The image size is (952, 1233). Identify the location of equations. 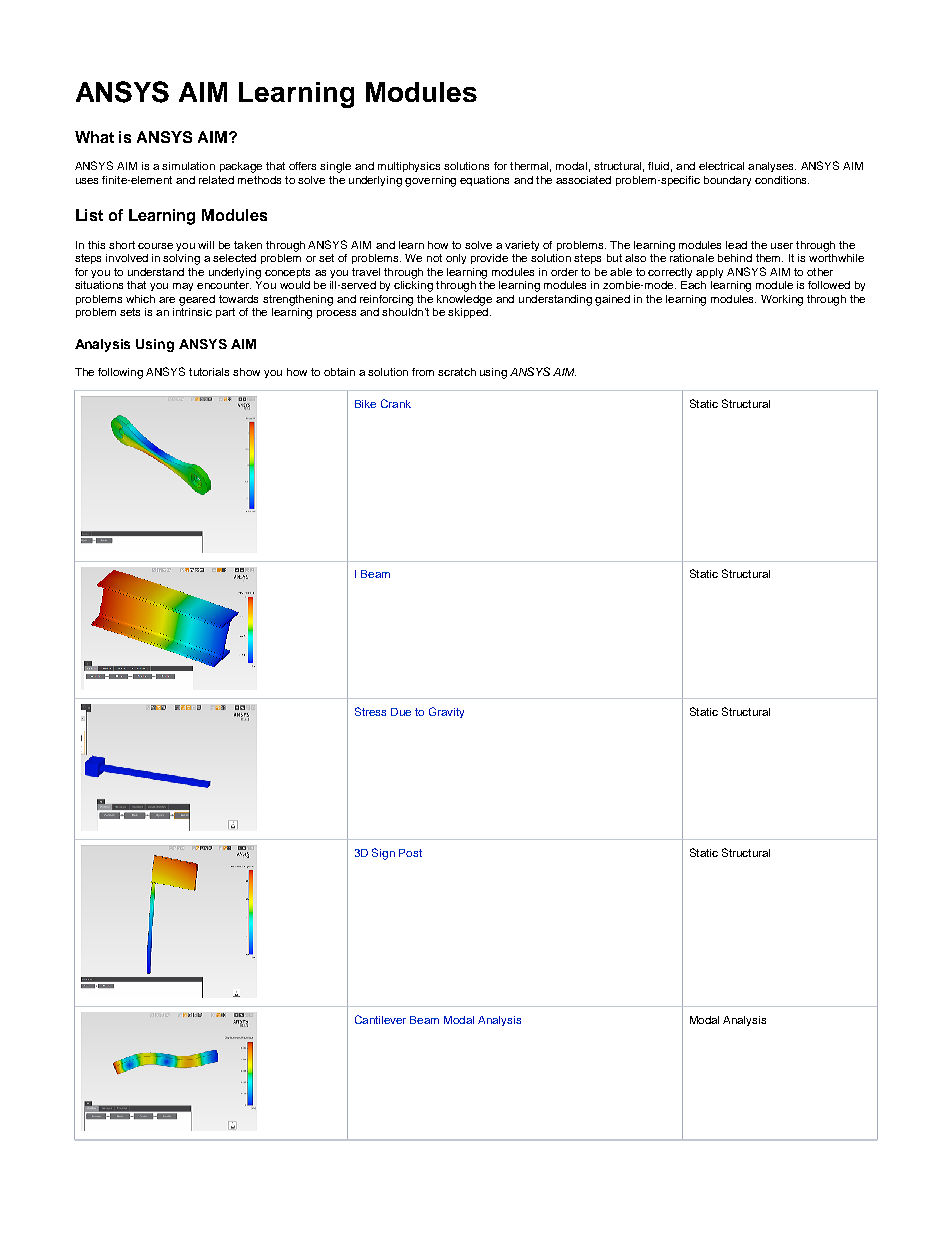
(484, 181).
